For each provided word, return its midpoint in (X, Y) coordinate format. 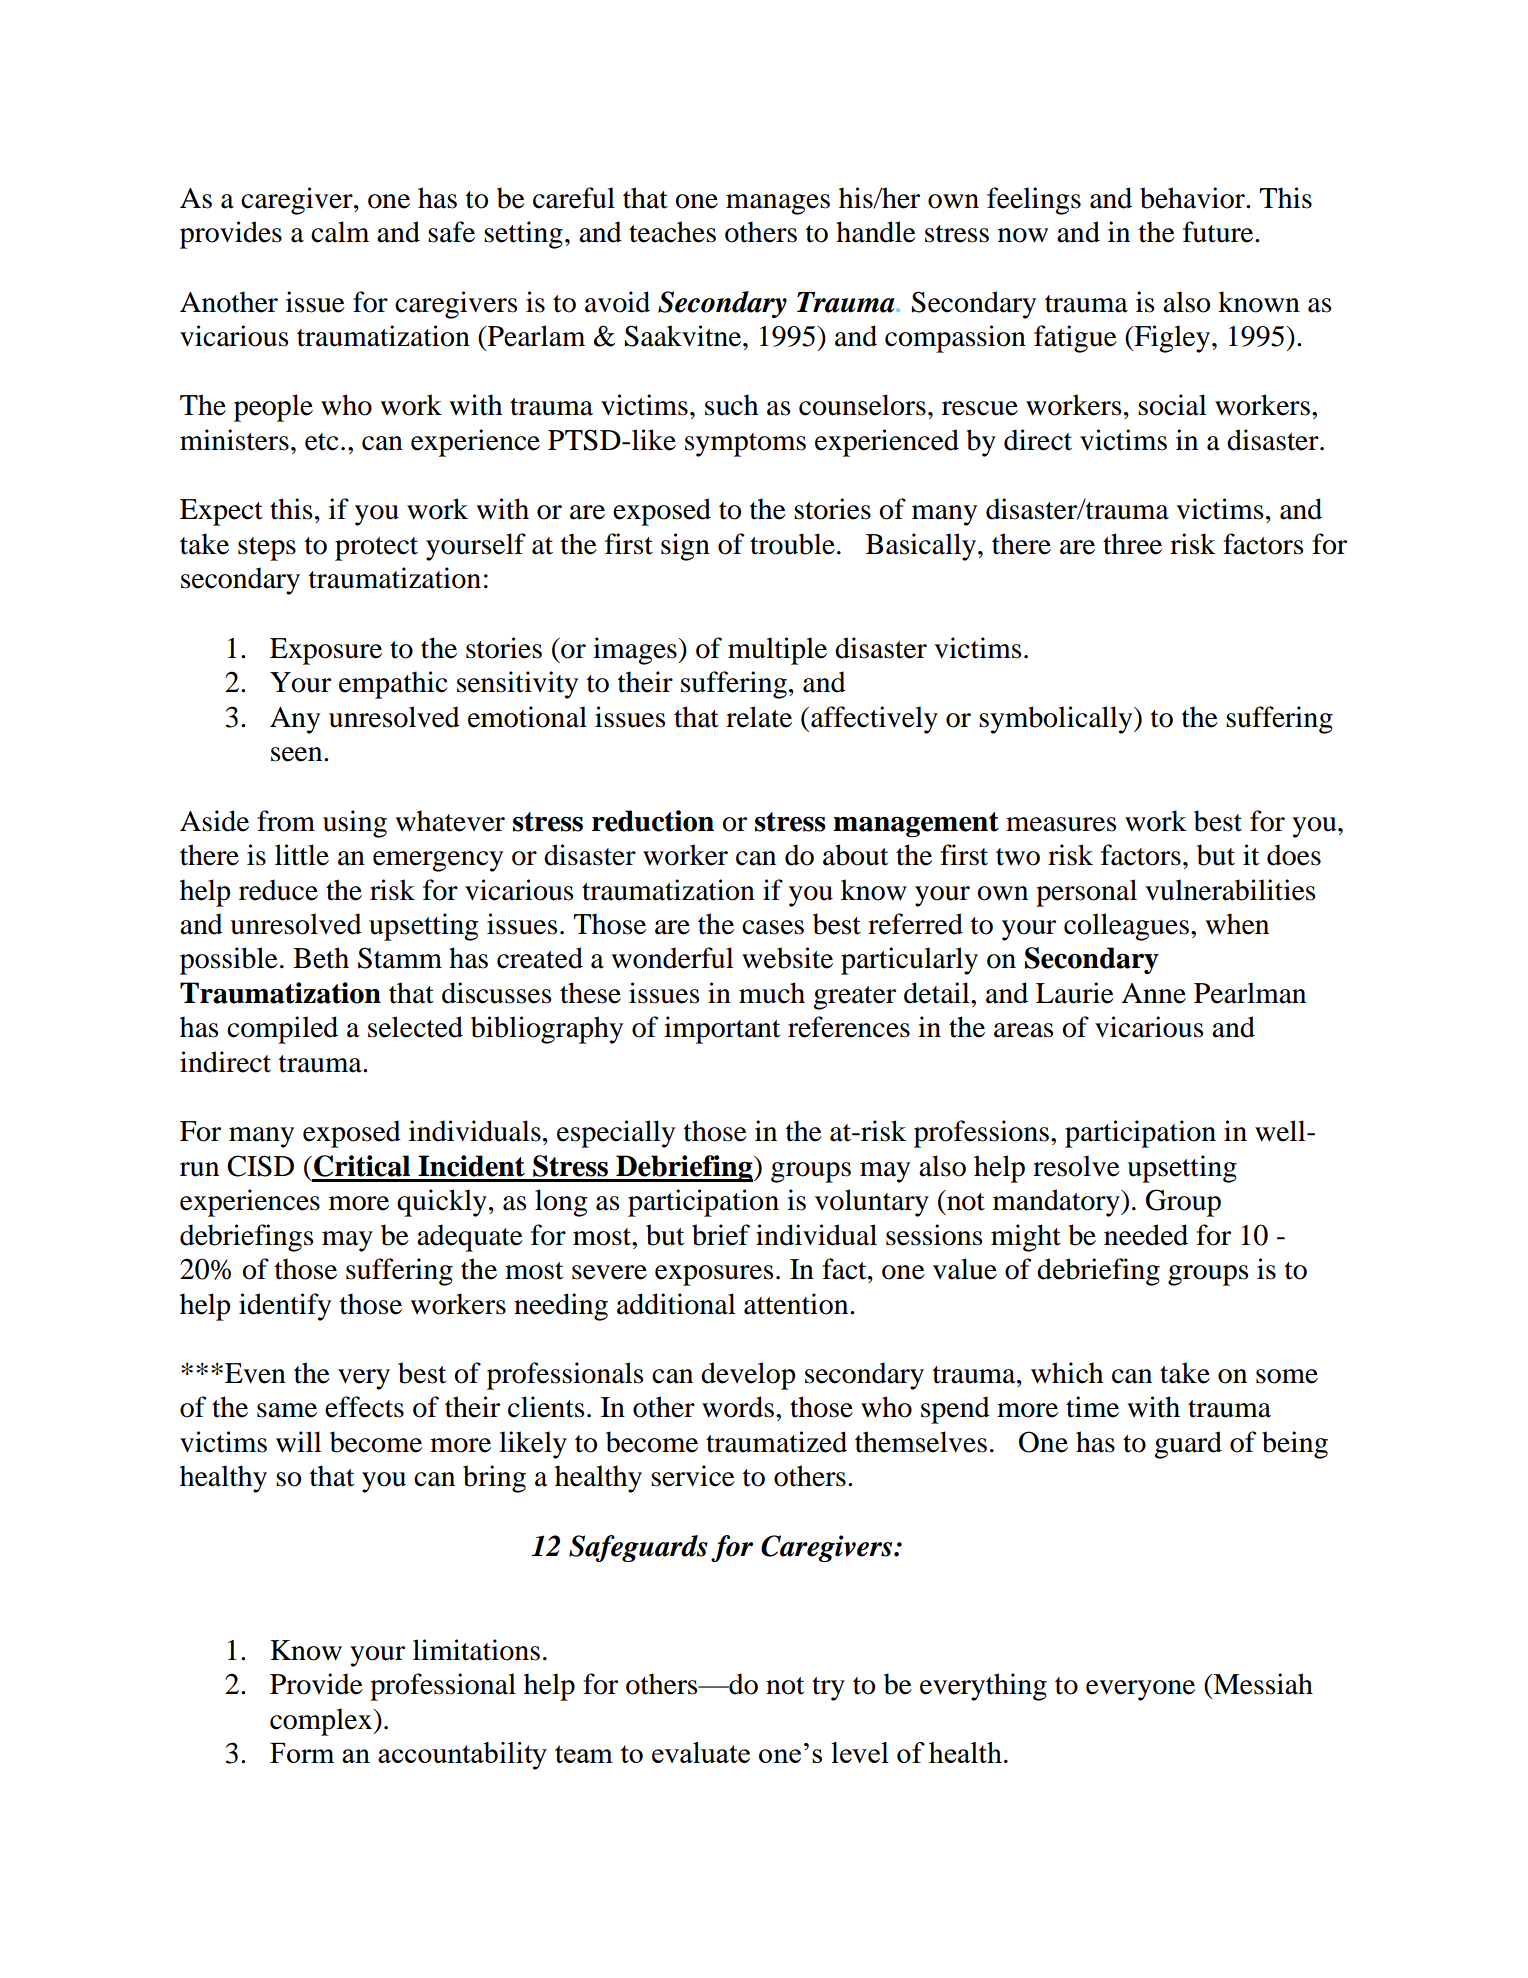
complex (322, 1722)
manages (778, 204)
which (1067, 1373)
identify (285, 1307)
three (1132, 544)
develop (748, 1376)
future (1219, 232)
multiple (777, 651)
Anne (1153, 993)
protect (376, 549)
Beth (321, 958)
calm (340, 232)
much (772, 993)
